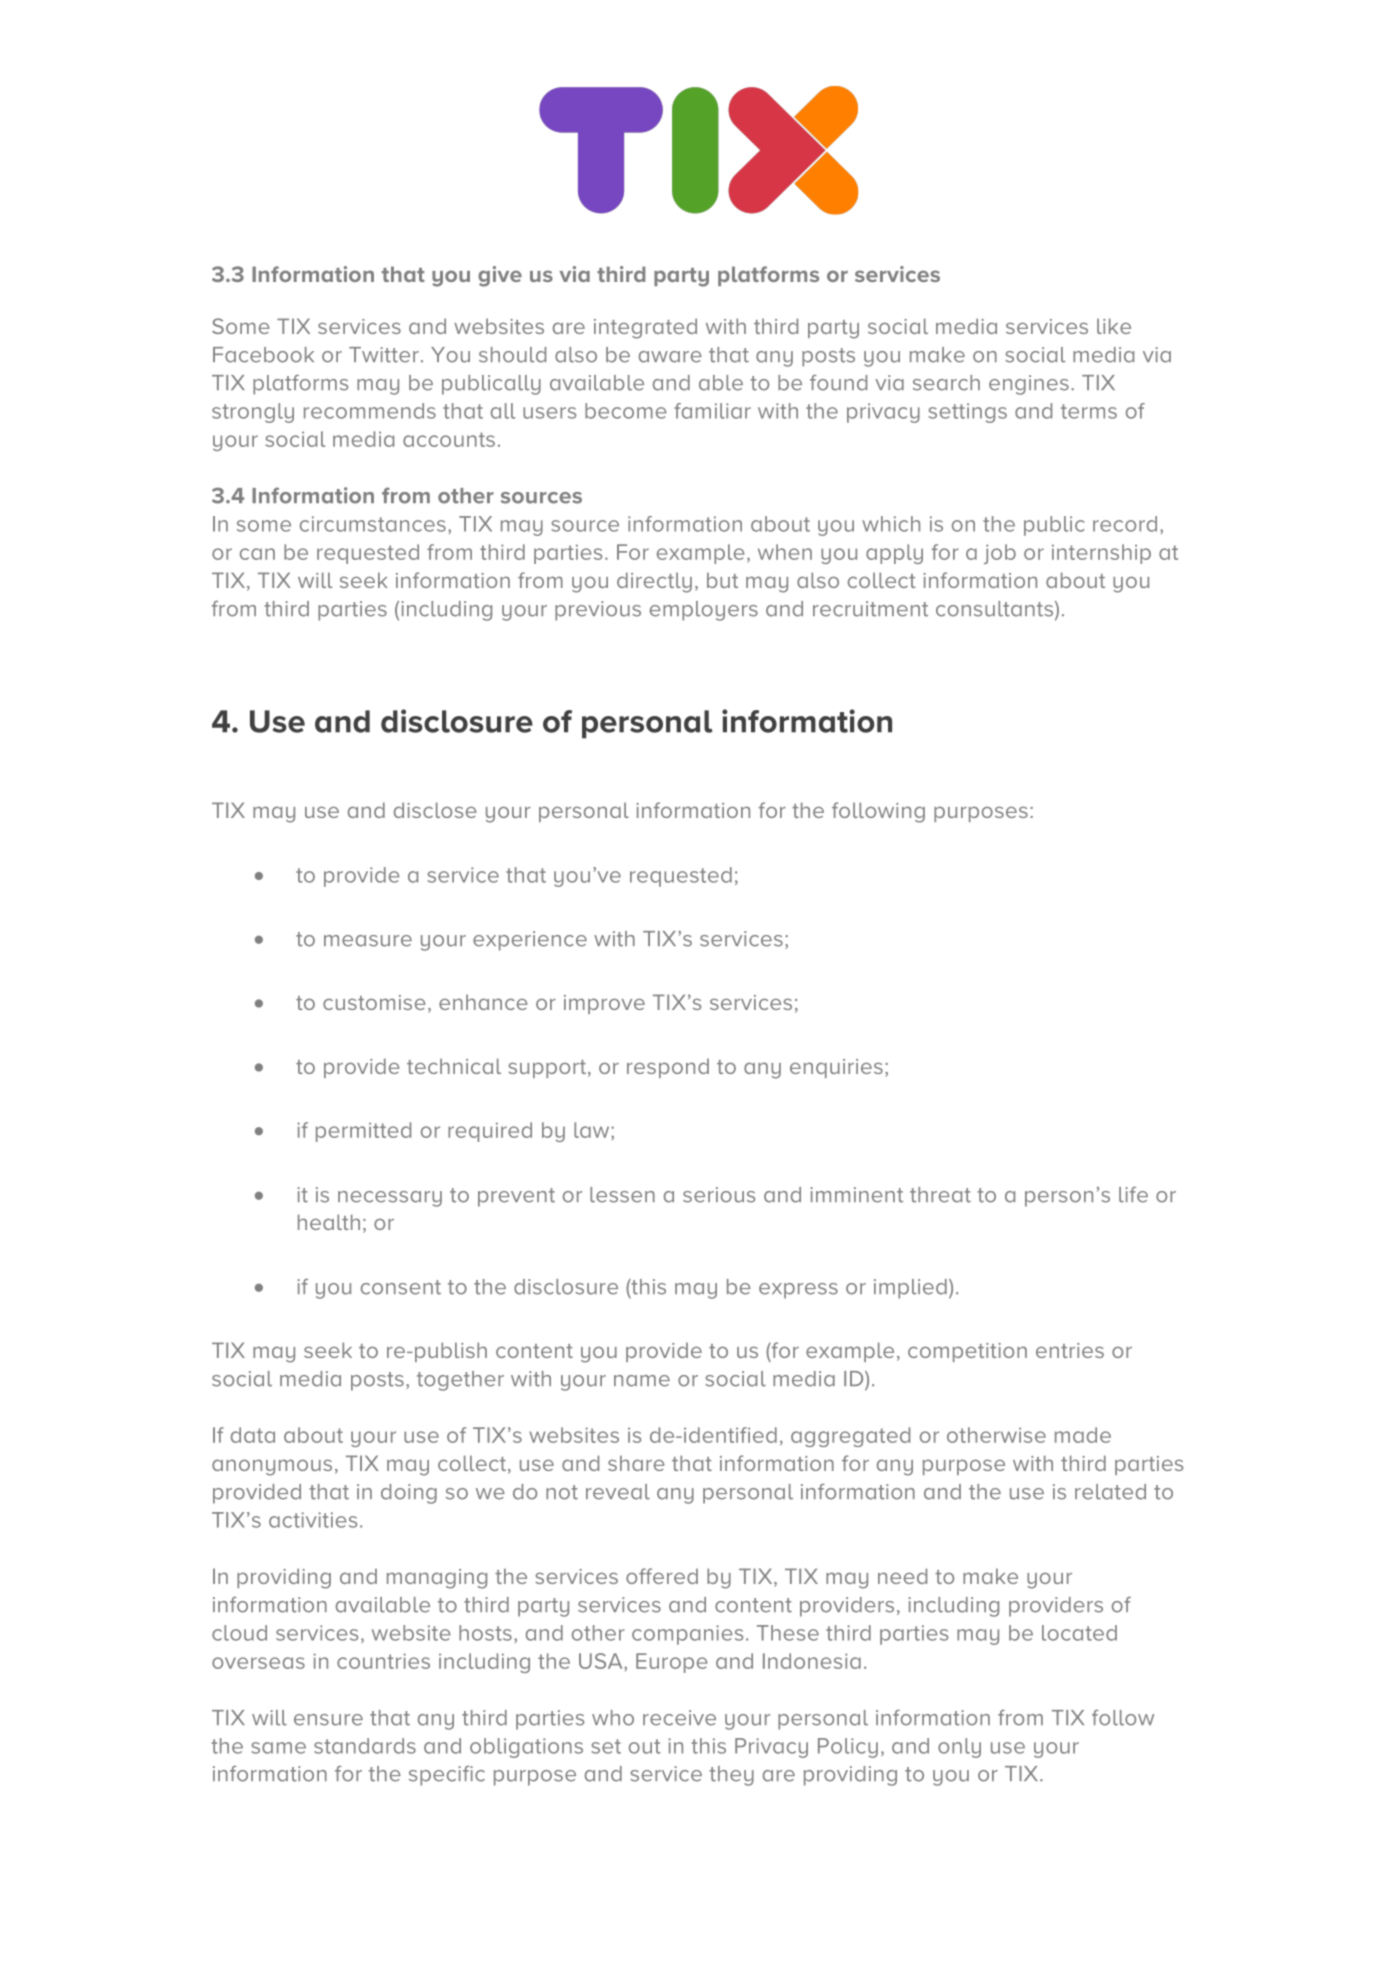 The width and height of the image is (1400, 1982). What do you see at coordinates (645, 328) in the image?
I see `integrated` at bounding box center [645, 328].
